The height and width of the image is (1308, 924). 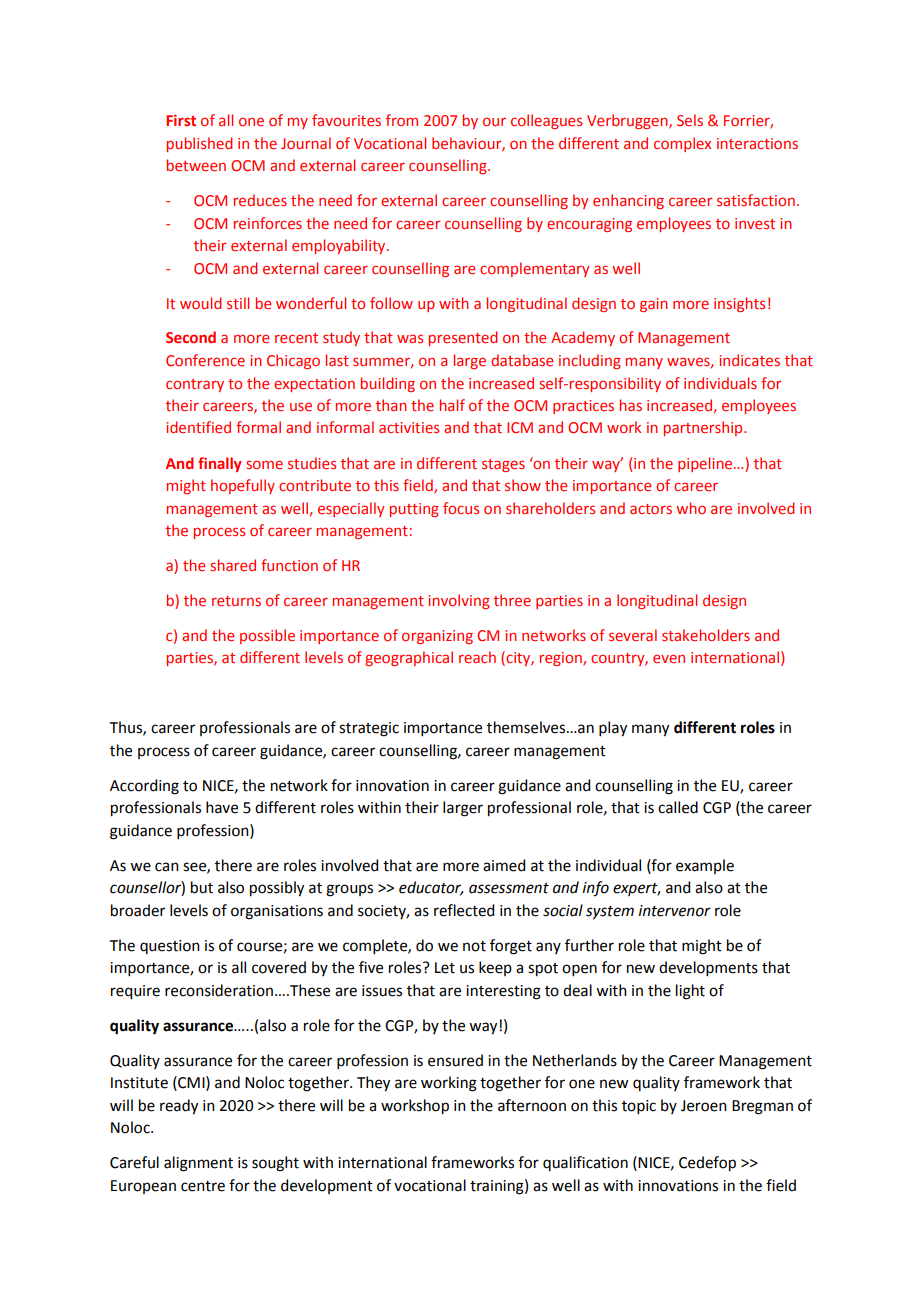 What do you see at coordinates (682, 144) in the image?
I see `complex` at bounding box center [682, 144].
